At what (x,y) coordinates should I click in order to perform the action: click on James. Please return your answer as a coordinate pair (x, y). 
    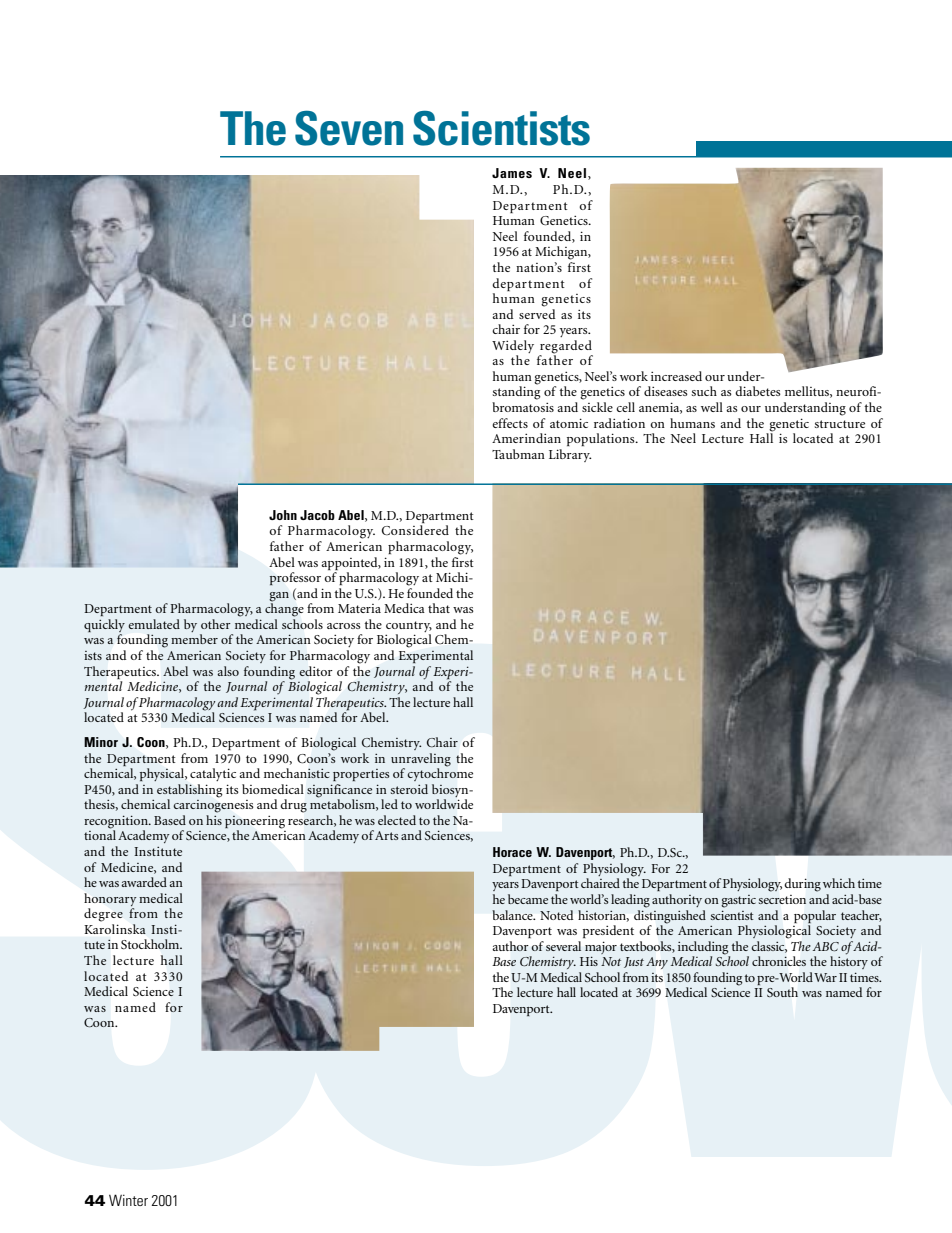
    Looking at the image, I should click on (512, 173).
